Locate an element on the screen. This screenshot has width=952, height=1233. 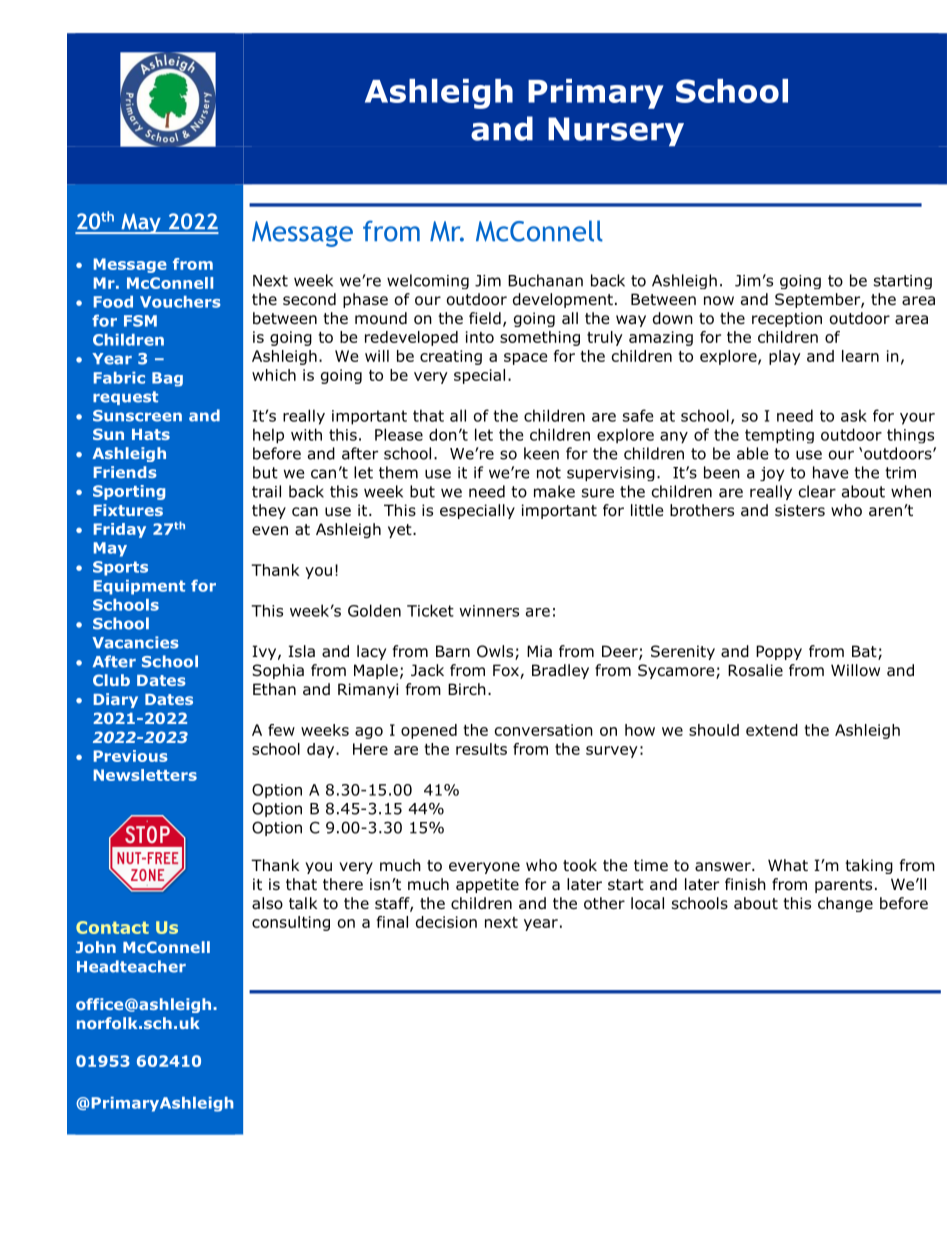
extend is located at coordinates (772, 730).
